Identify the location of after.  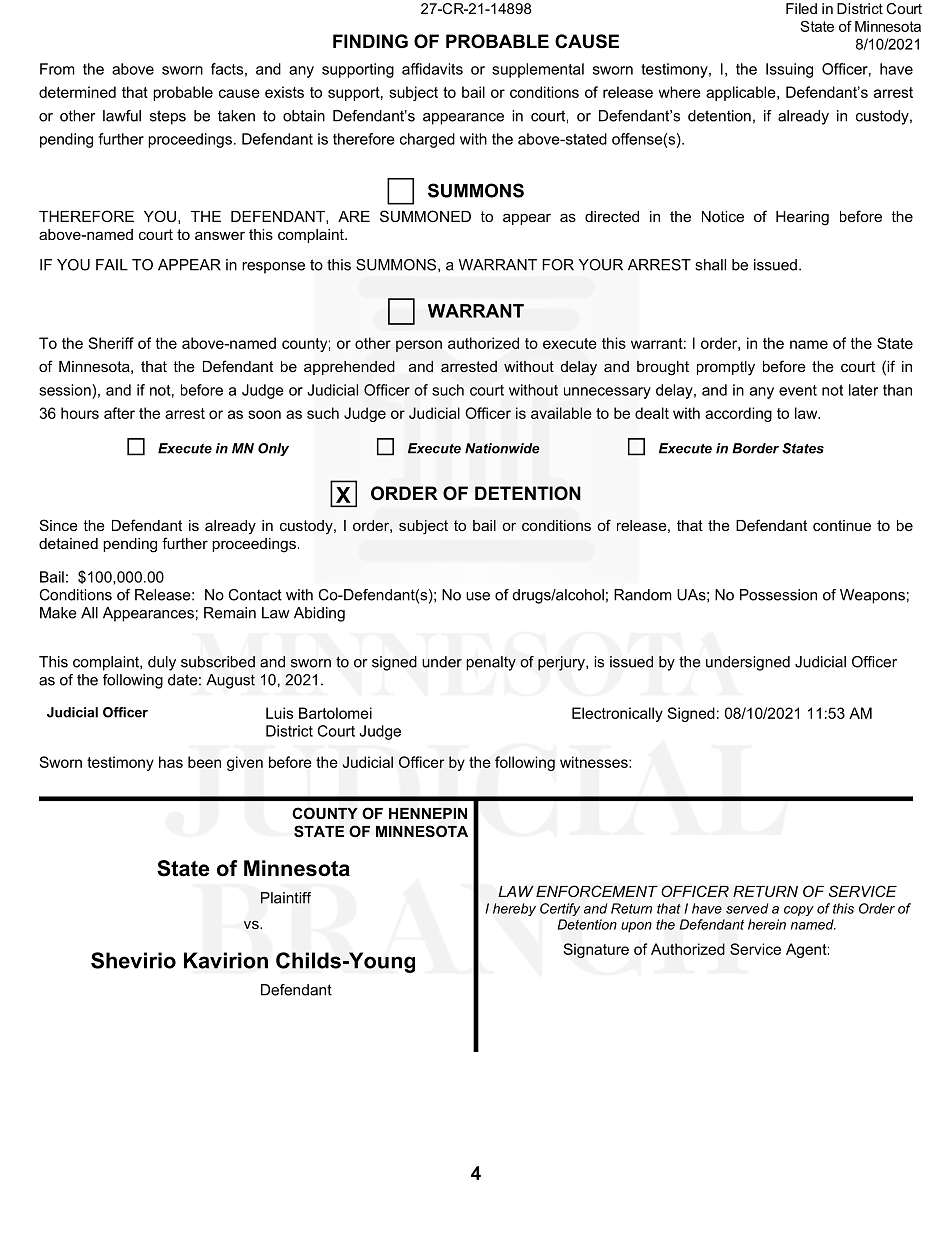
(119, 413).
